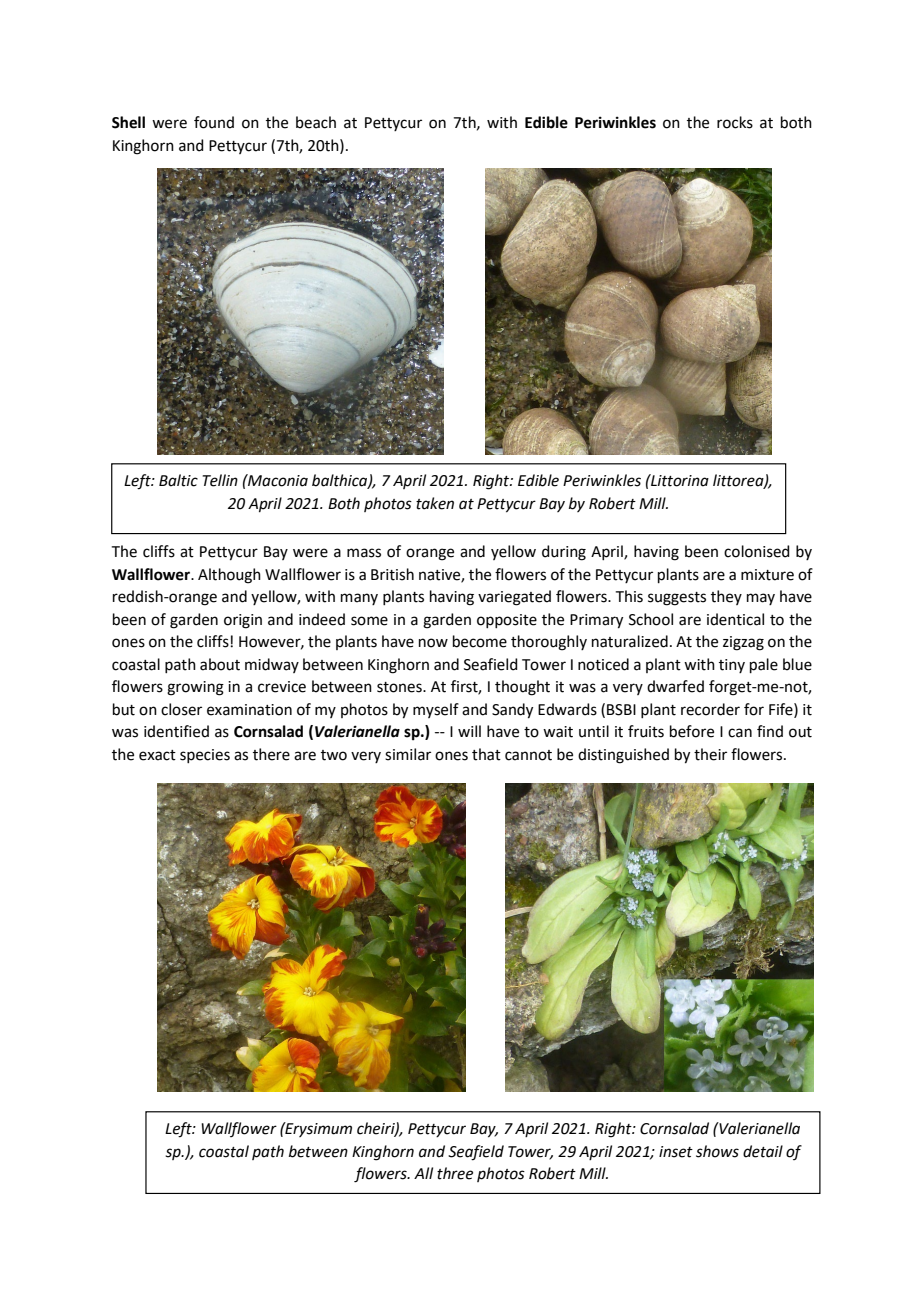  Describe the element at coordinates (455, 1173) in the page. I see `three` at that location.
